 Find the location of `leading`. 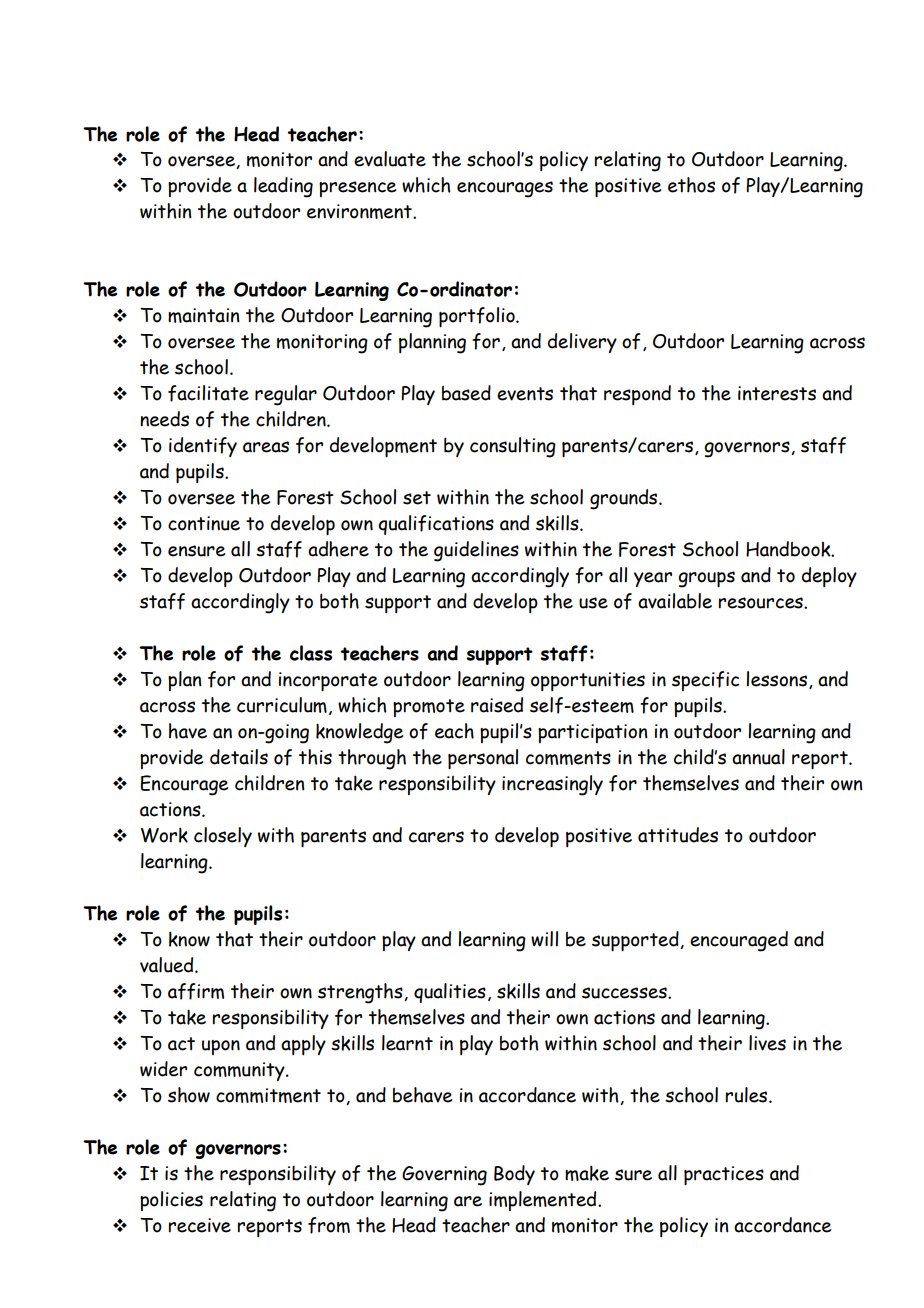

leading is located at coordinates (283, 187).
